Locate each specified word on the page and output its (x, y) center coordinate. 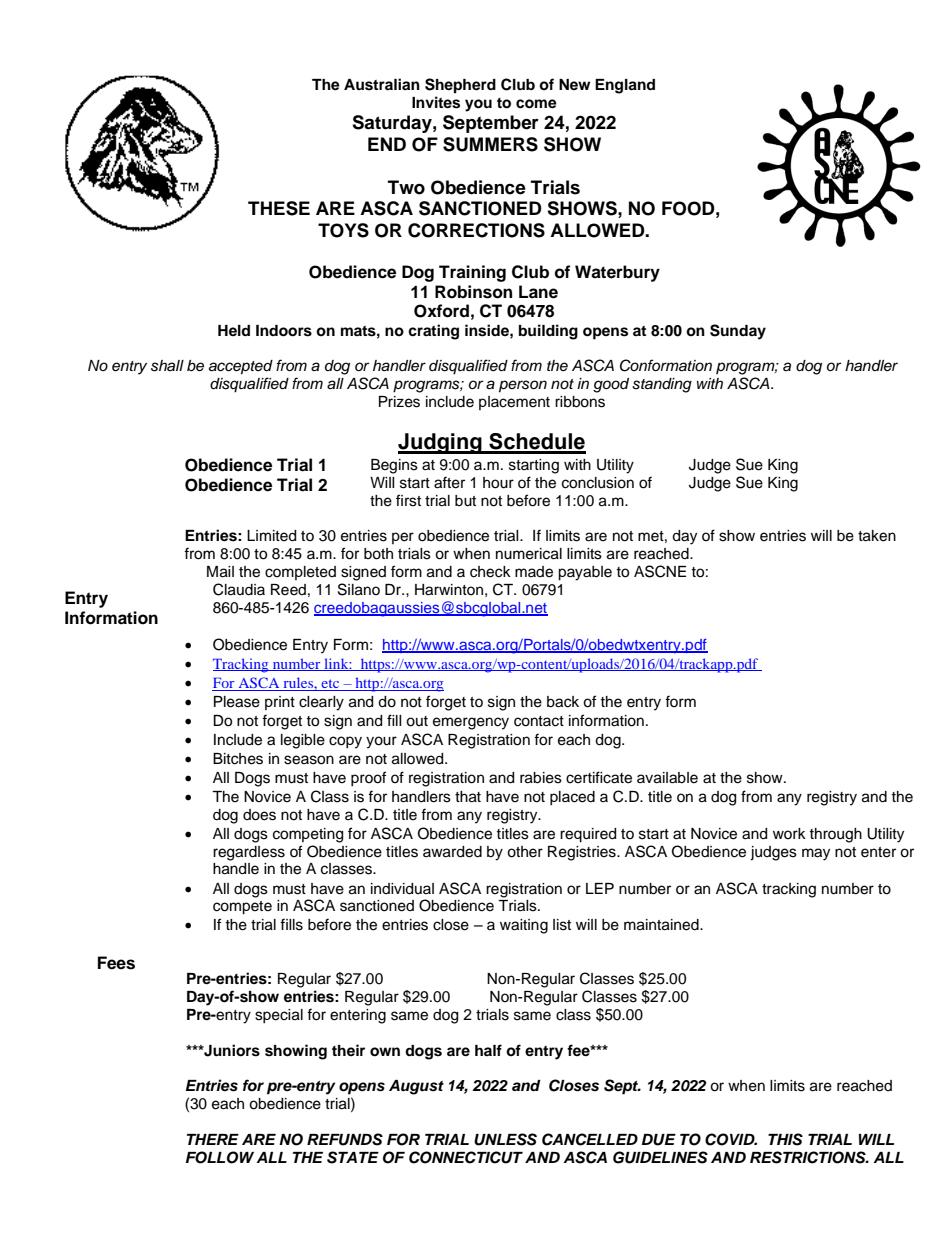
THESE (279, 208)
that (468, 797)
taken (877, 536)
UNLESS (505, 1139)
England (625, 86)
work (789, 833)
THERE (213, 1139)
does (259, 815)
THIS (785, 1139)
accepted (241, 367)
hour (498, 483)
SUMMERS (490, 144)
